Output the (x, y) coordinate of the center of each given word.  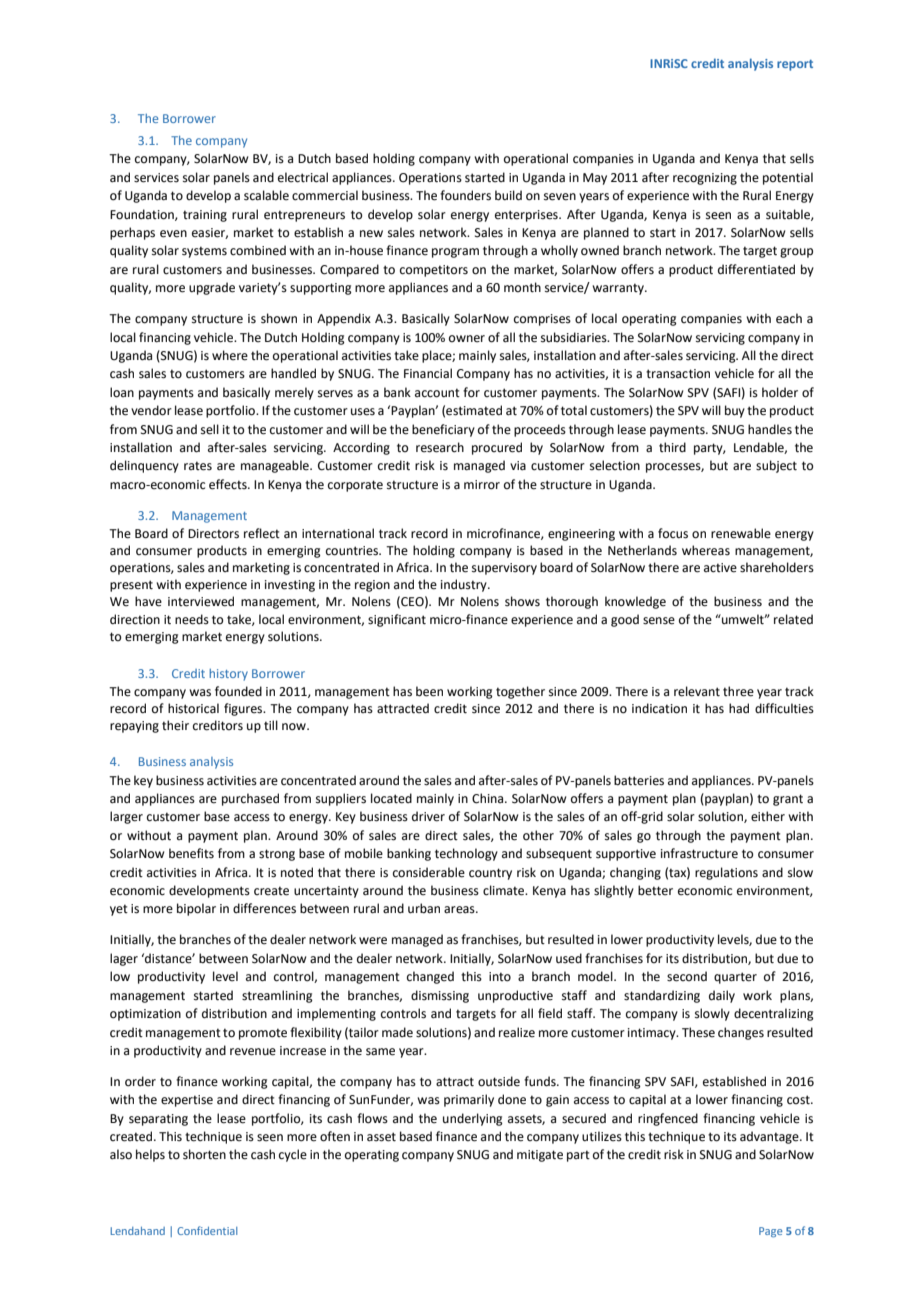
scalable (266, 195)
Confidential (207, 1230)
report (795, 65)
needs (192, 619)
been (429, 691)
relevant (697, 691)
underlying (473, 1119)
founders (465, 195)
